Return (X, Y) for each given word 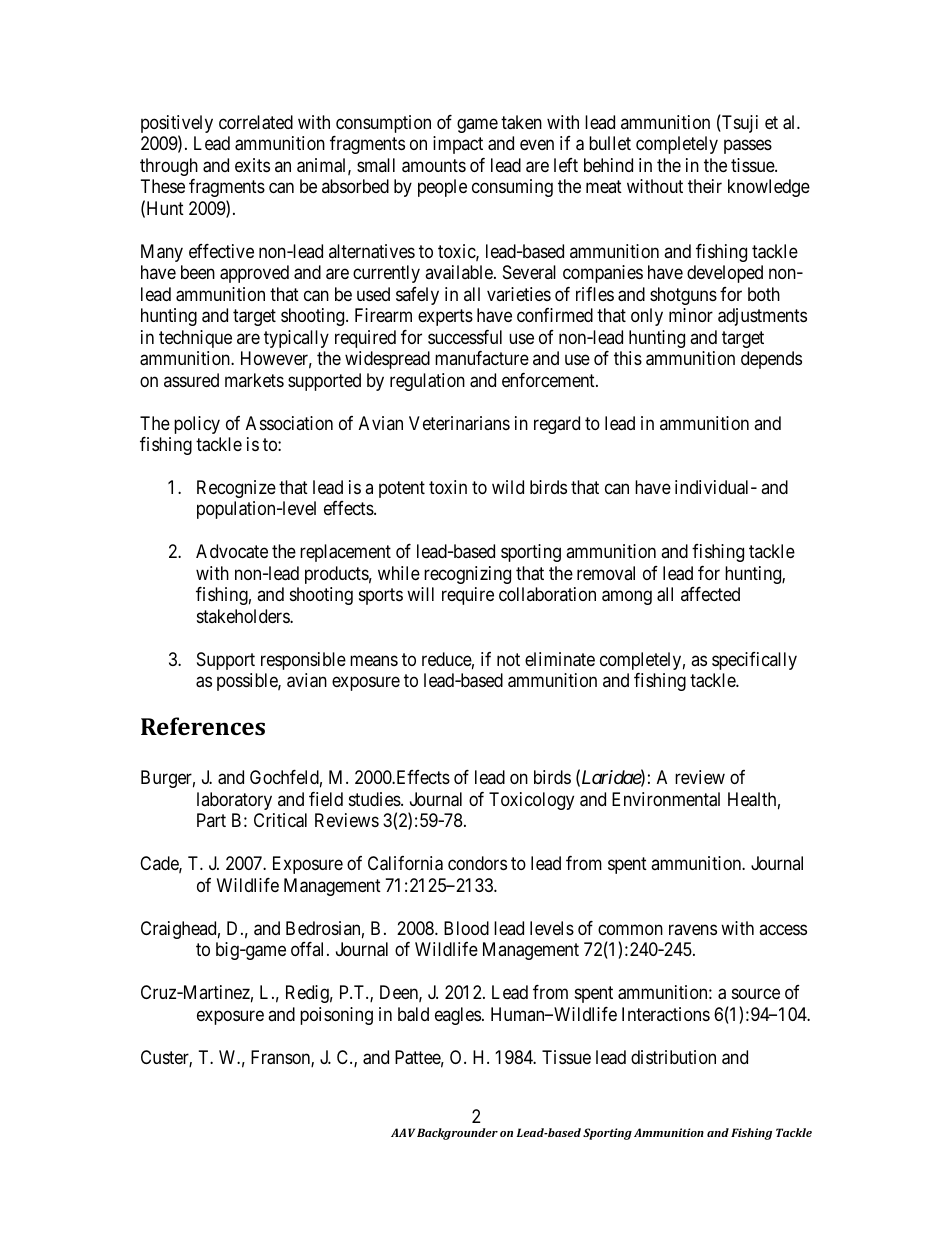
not (508, 659)
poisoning (336, 1016)
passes (748, 147)
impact (458, 145)
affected (710, 594)
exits (252, 165)
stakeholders (244, 616)
